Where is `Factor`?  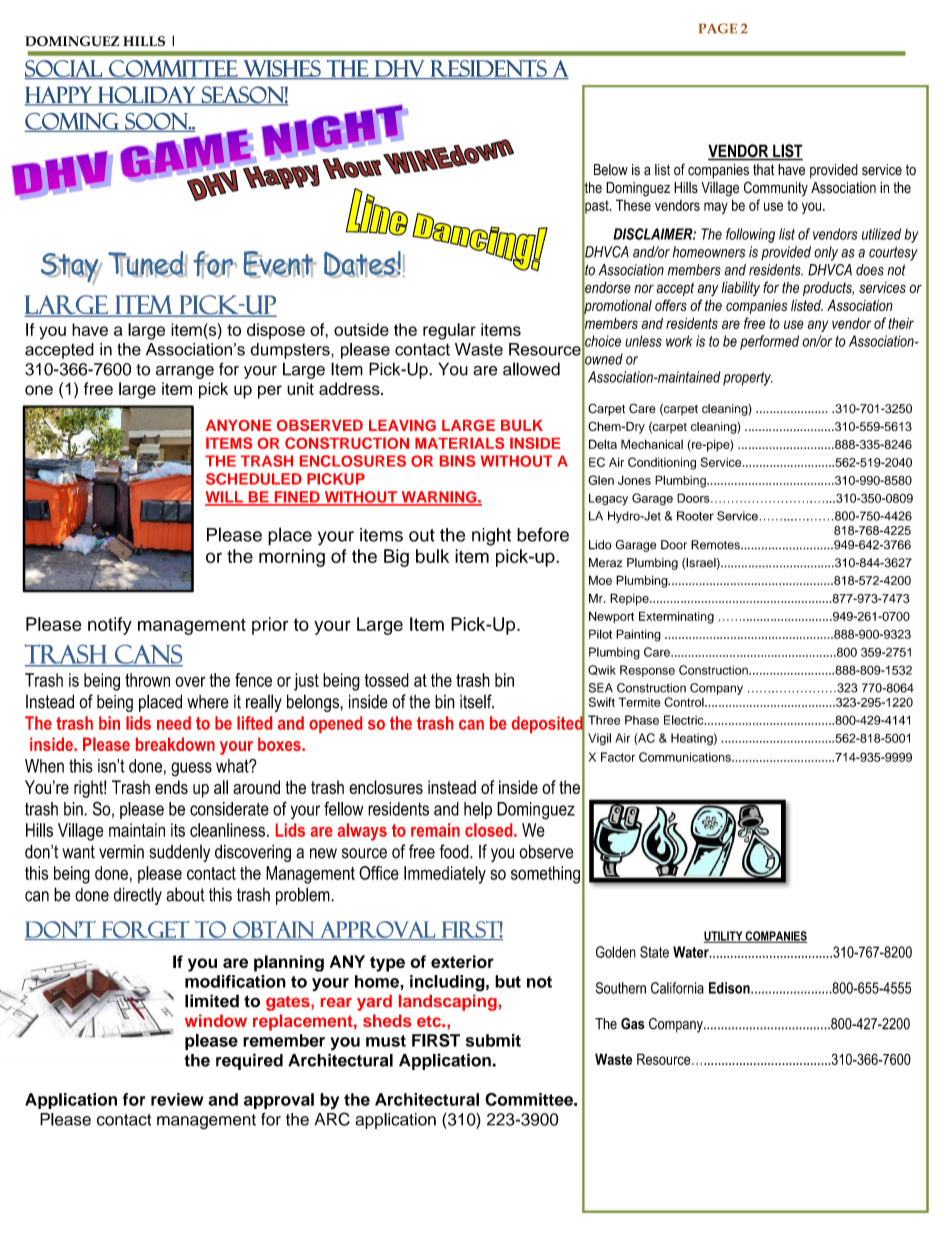 Factor is located at coordinates (618, 757).
